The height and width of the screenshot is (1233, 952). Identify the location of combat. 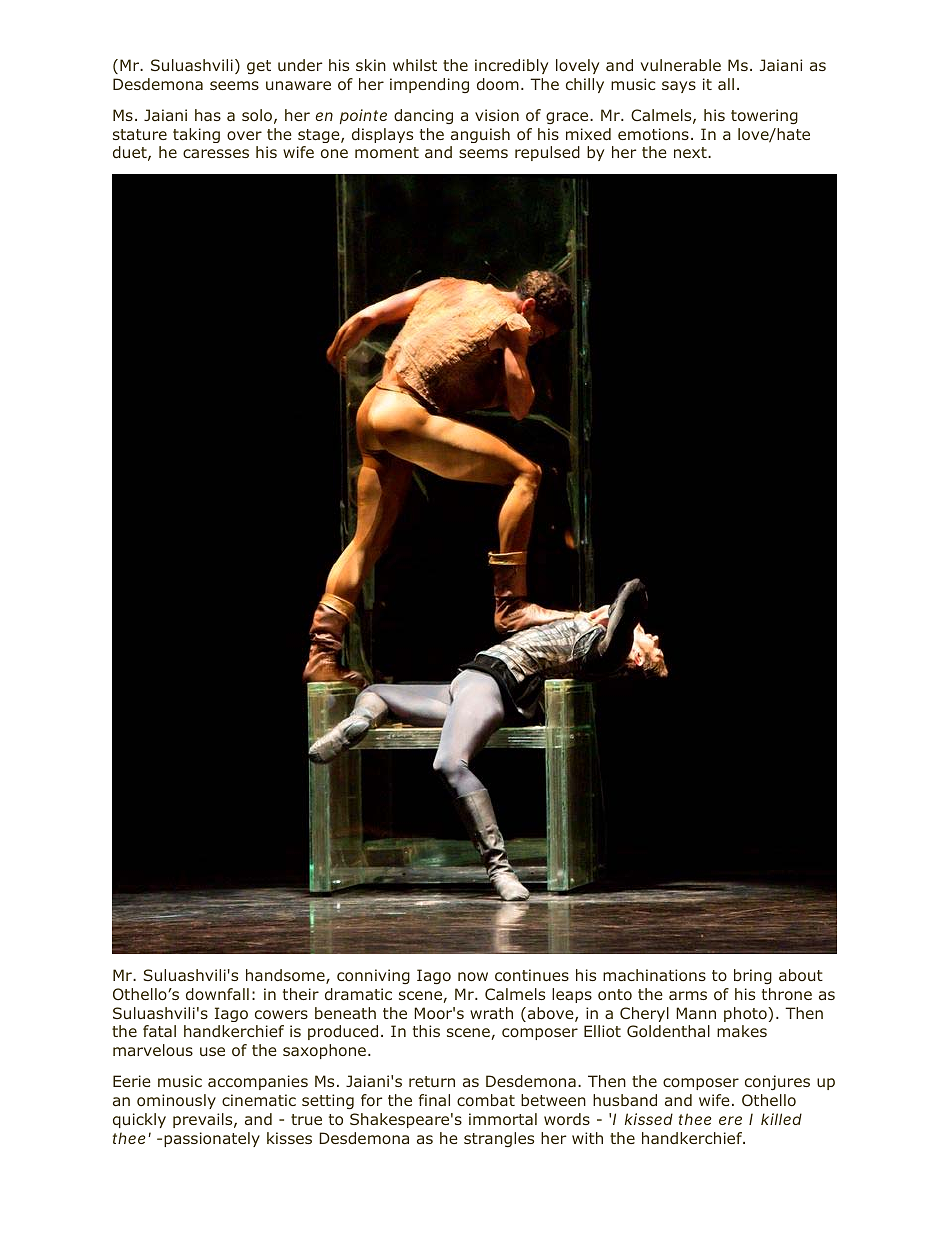
(486, 1100).
